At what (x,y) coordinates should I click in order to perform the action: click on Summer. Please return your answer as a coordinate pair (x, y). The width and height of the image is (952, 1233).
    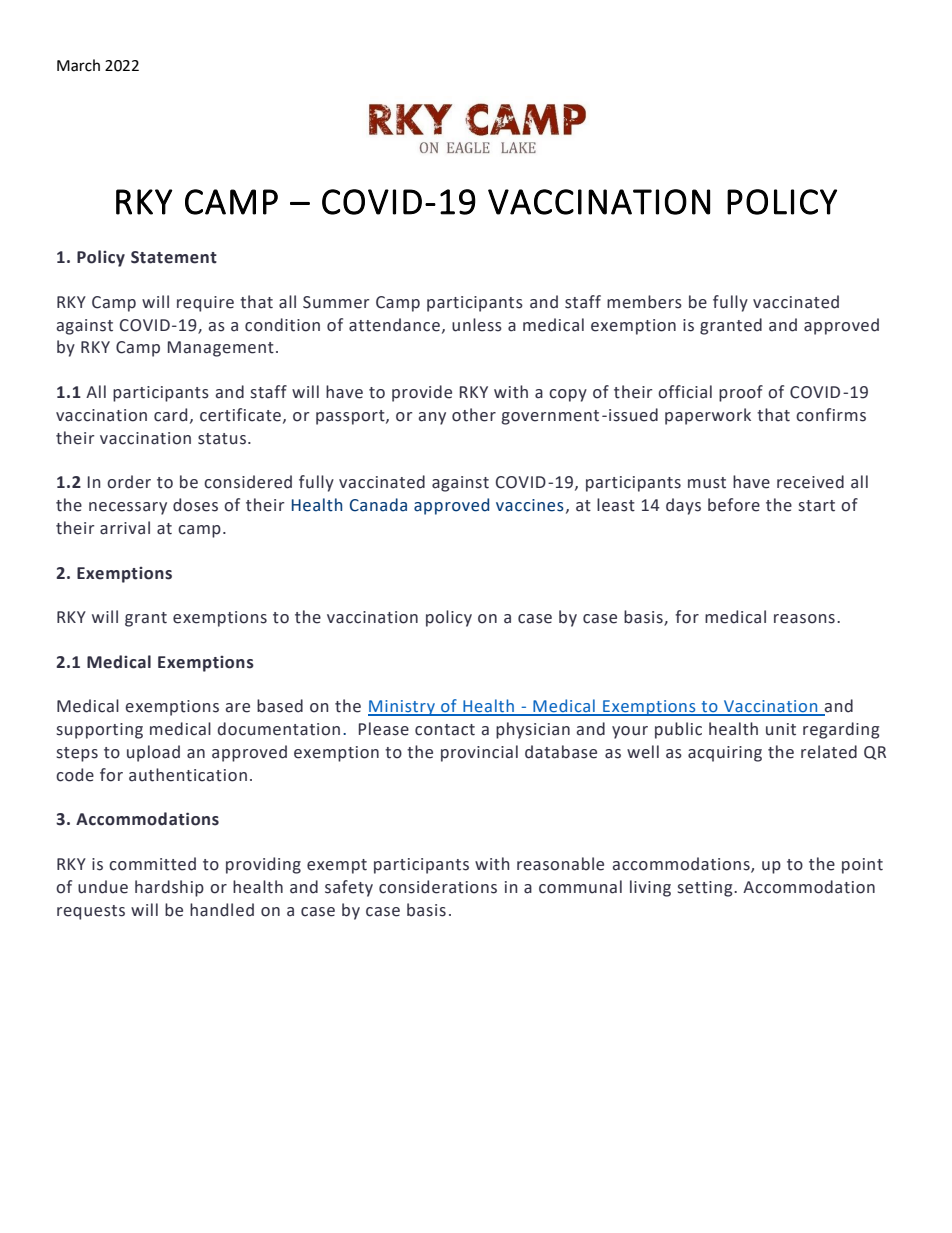
    Looking at the image, I should click on (336, 302).
